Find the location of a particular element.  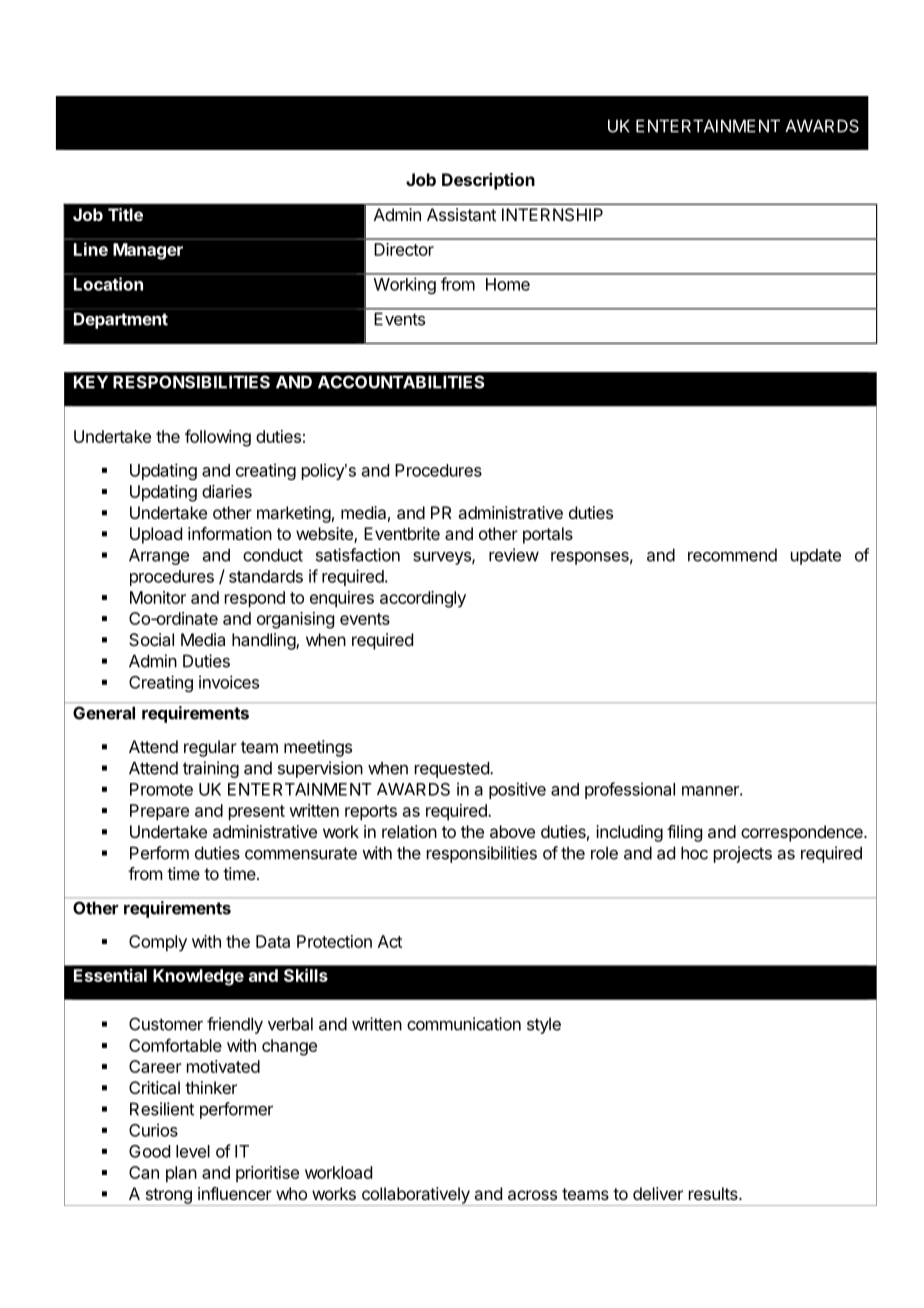

plan is located at coordinates (181, 1174).
